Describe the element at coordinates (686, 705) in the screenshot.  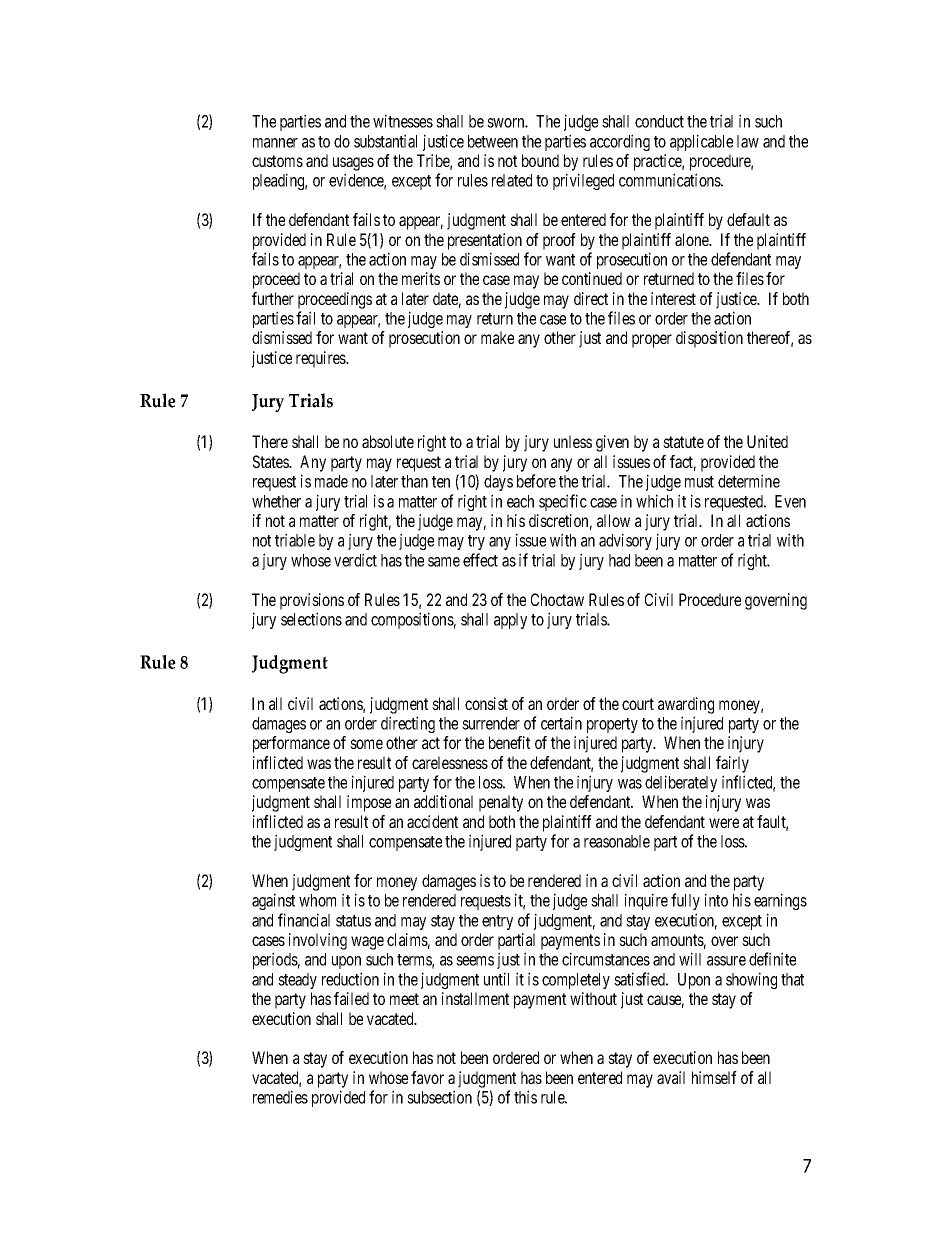
I see `awarding` at that location.
